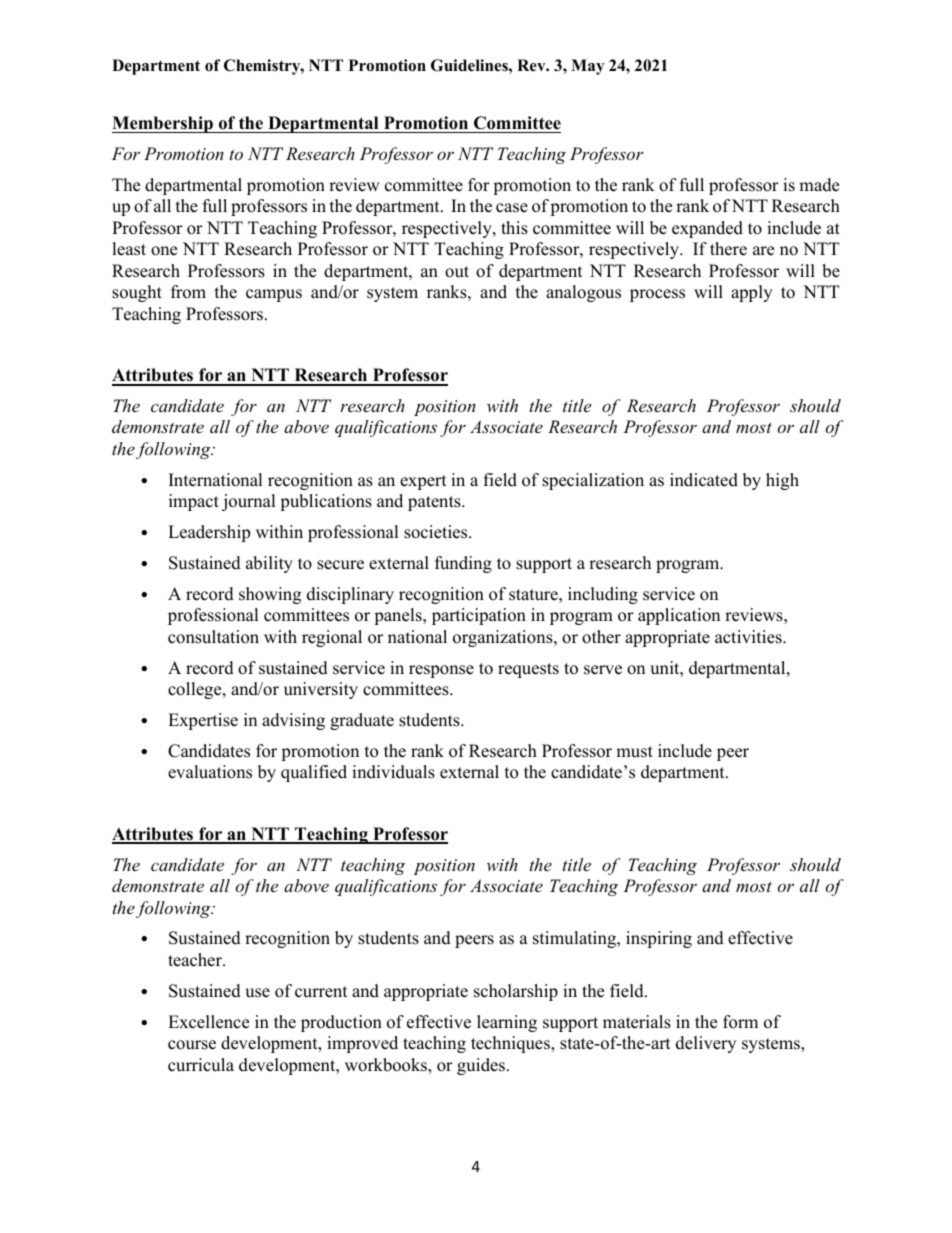 The height and width of the screenshot is (1233, 952). Describe the element at coordinates (751, 293) in the screenshot. I see `apply` at that location.
